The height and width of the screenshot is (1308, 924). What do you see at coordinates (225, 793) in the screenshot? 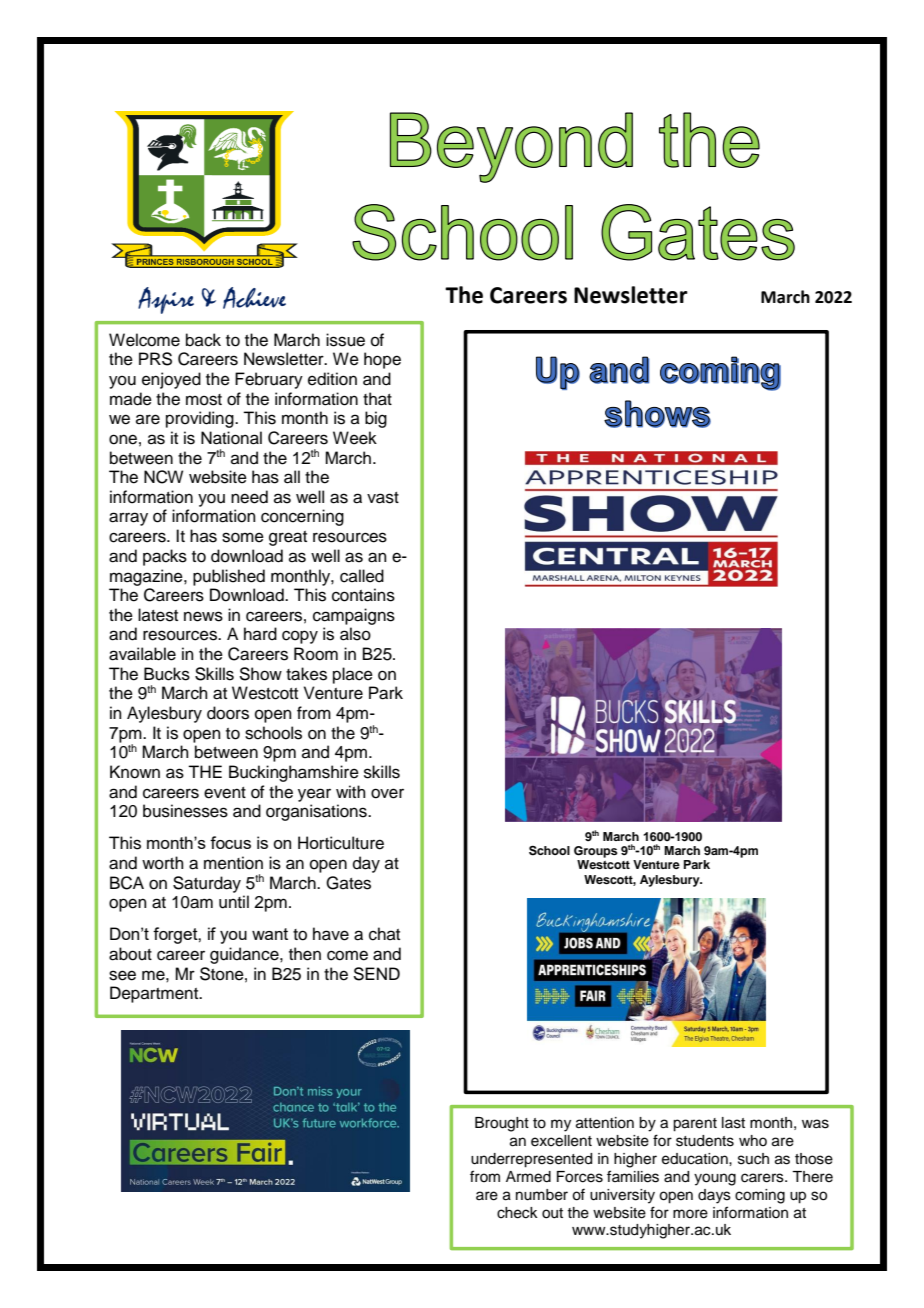
I see `event` at bounding box center [225, 793].
